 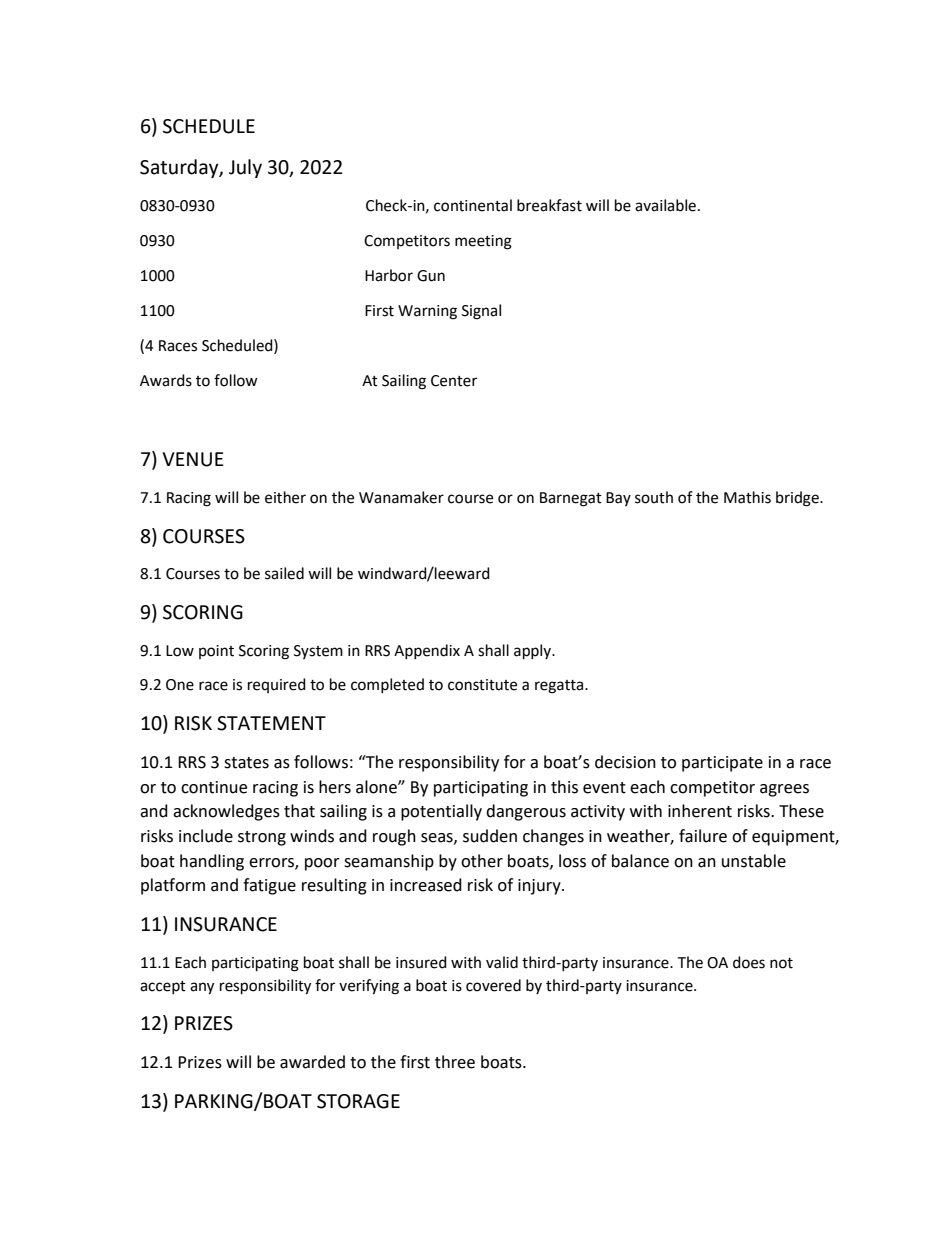 What do you see at coordinates (473, 205) in the document?
I see `continental` at bounding box center [473, 205].
